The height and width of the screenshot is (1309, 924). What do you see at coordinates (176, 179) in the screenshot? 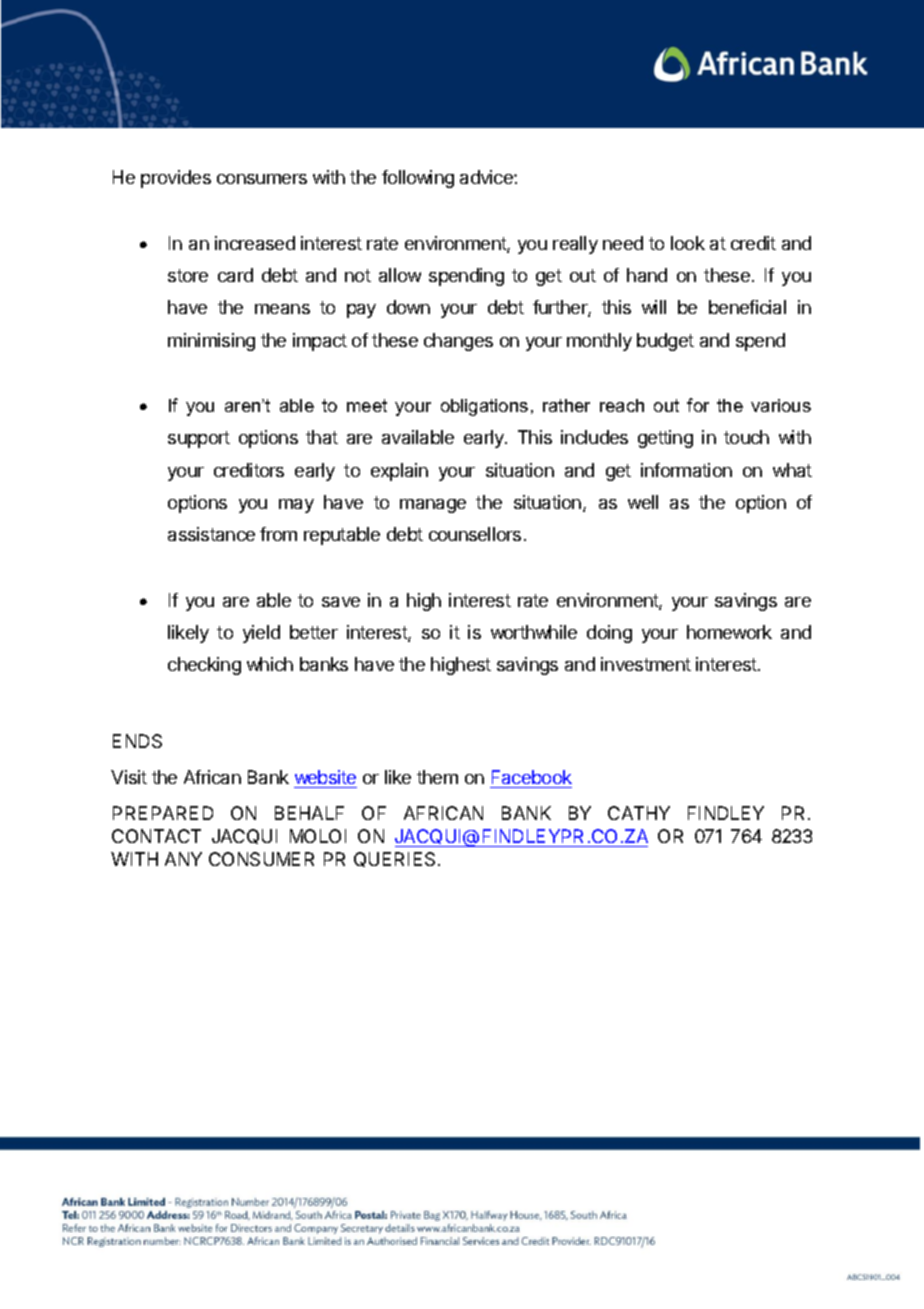
I see `provides` at bounding box center [176, 179].
